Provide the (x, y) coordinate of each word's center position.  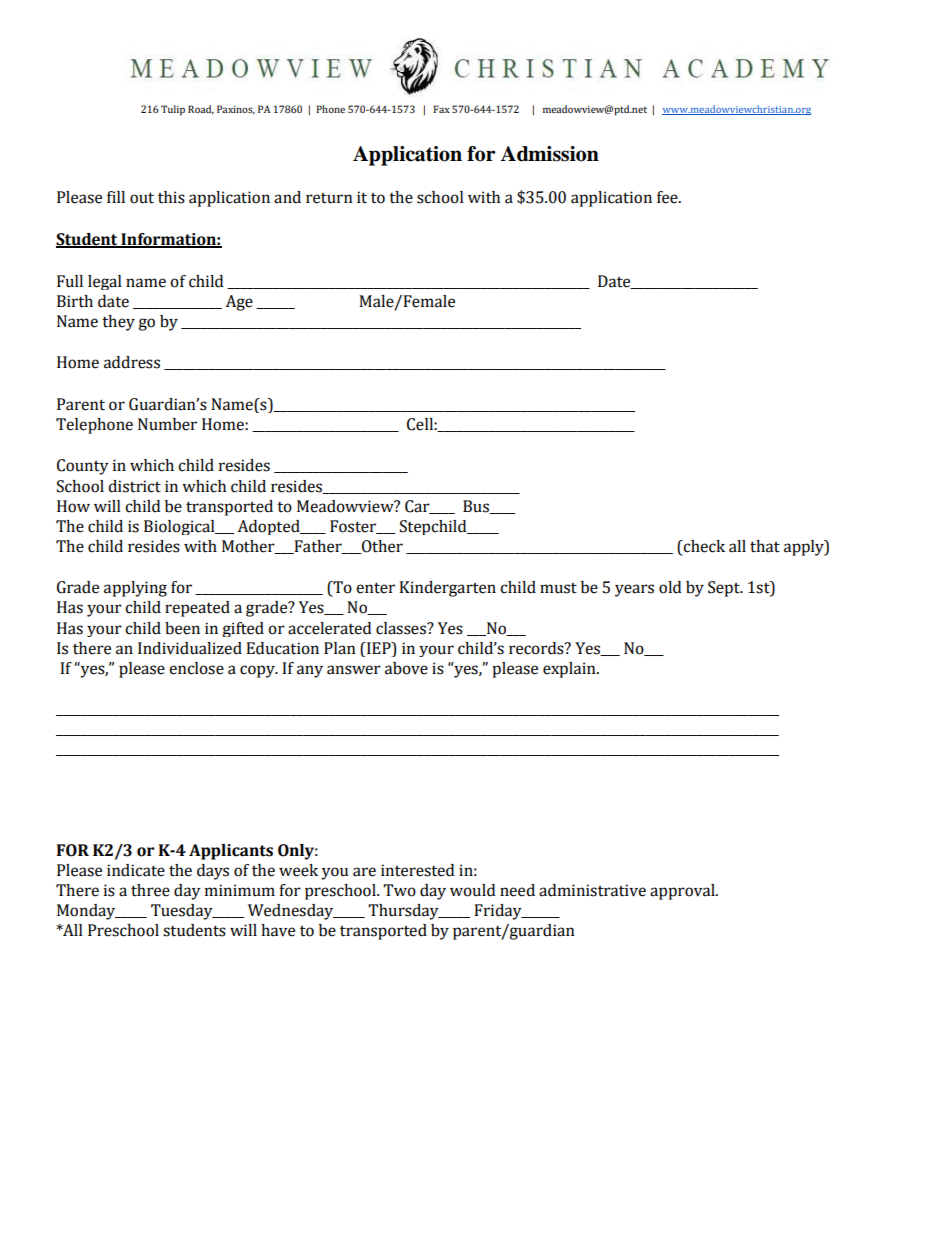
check (703, 546)
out (142, 198)
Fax (442, 109)
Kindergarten (447, 589)
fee (668, 197)
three (150, 890)
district (134, 486)
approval (683, 892)
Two (399, 890)
